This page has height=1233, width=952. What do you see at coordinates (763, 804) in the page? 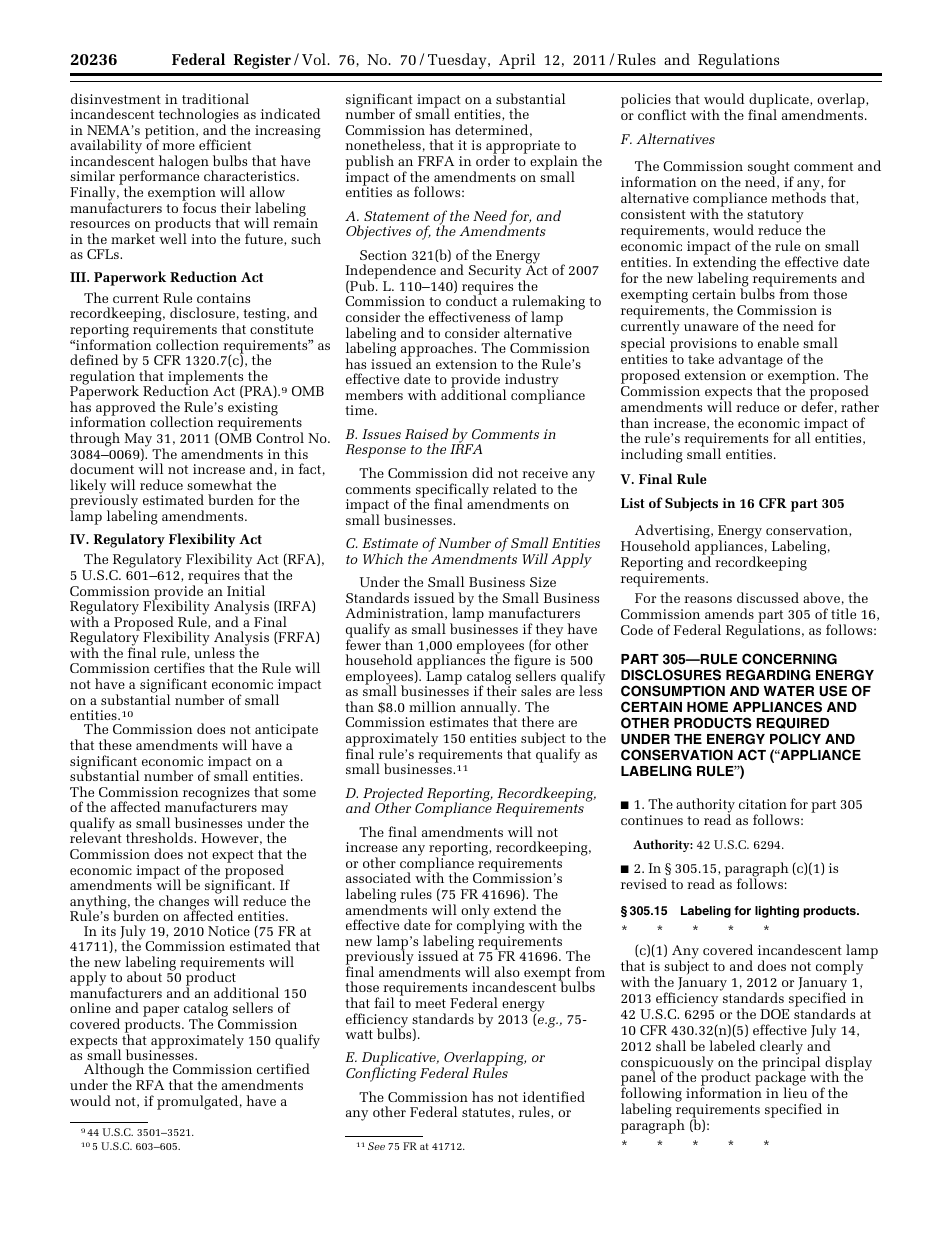
I see `citation` at bounding box center [763, 804].
